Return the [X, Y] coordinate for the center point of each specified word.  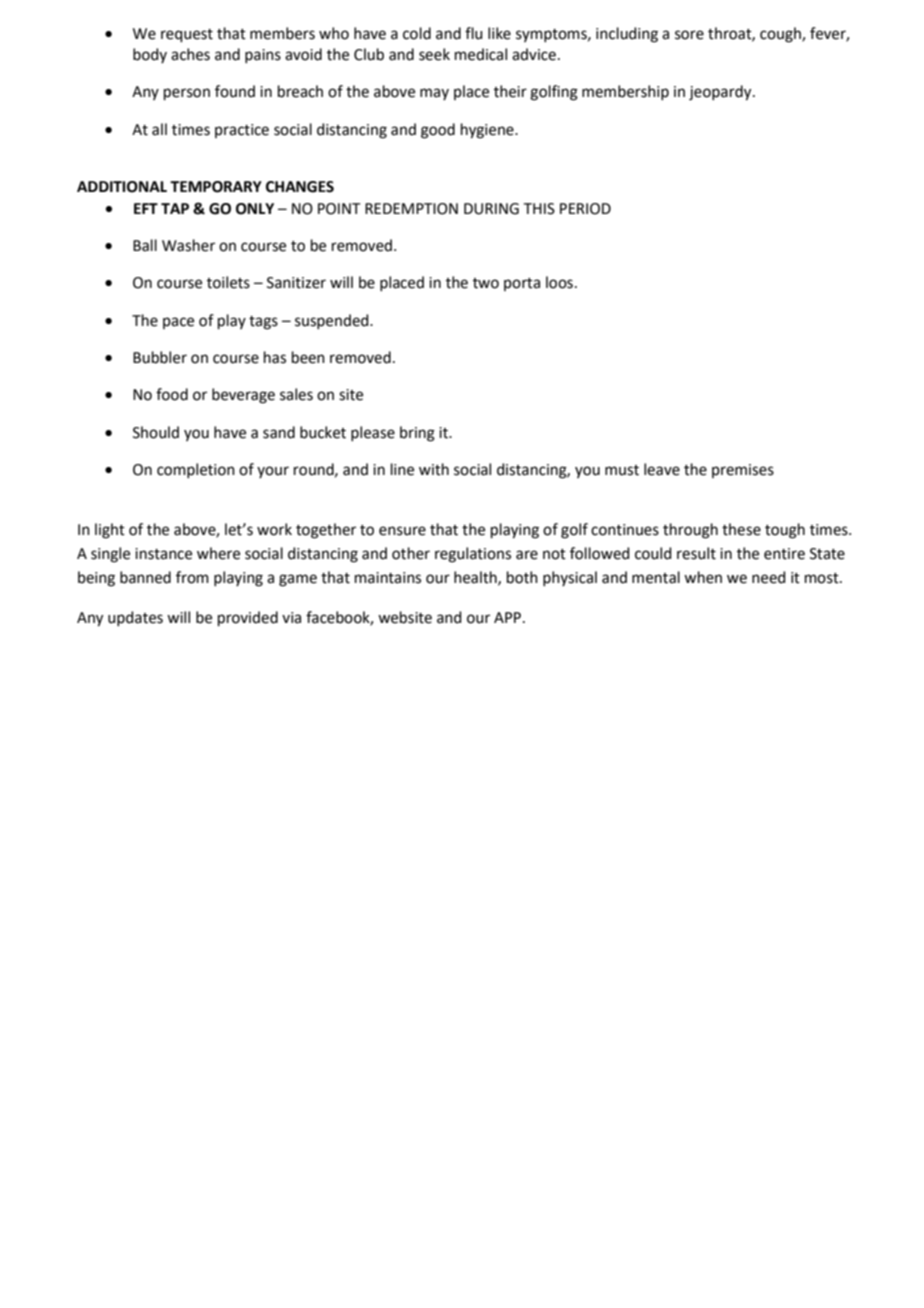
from [192, 577]
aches [190, 54]
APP [509, 617]
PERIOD [585, 209]
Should [156, 432]
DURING [491, 209]
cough [781, 35]
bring [417, 434]
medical [481, 54]
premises [743, 471]
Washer [188, 245]
